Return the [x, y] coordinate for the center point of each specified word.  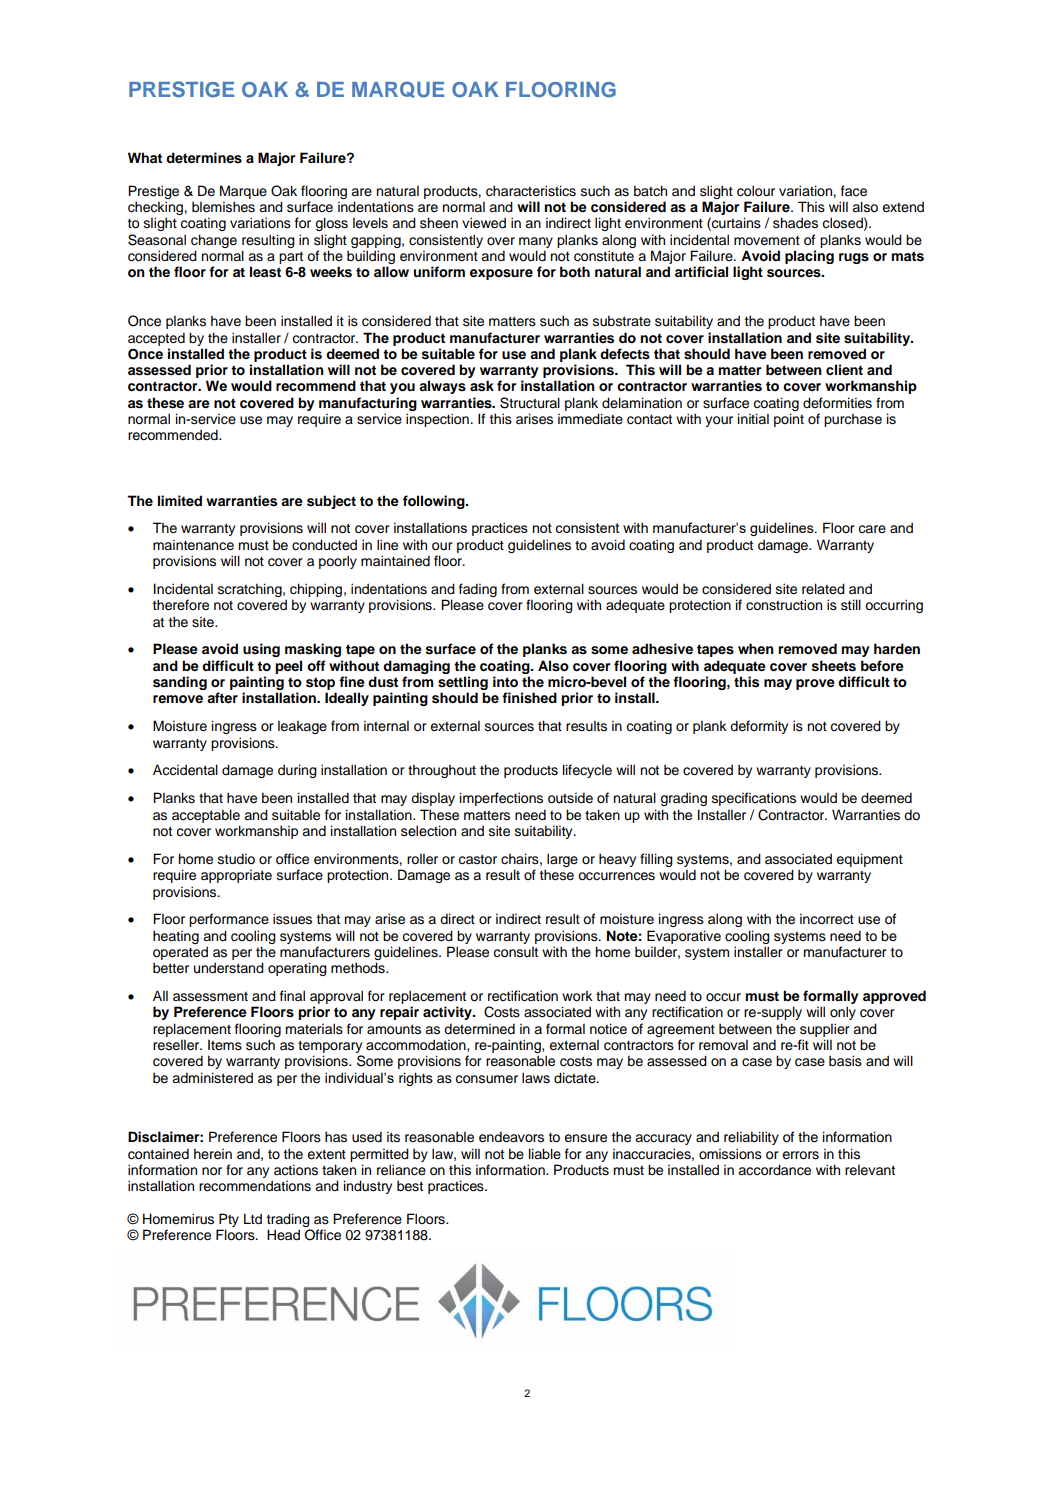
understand [229, 968]
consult [516, 952]
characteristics [531, 191]
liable [545, 1154]
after [222, 697]
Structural [530, 403]
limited [180, 500]
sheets [834, 666]
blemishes [223, 207]
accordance [774, 1170]
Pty [229, 1220]
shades [795, 223]
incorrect [827, 919]
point [789, 420]
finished [529, 698]
